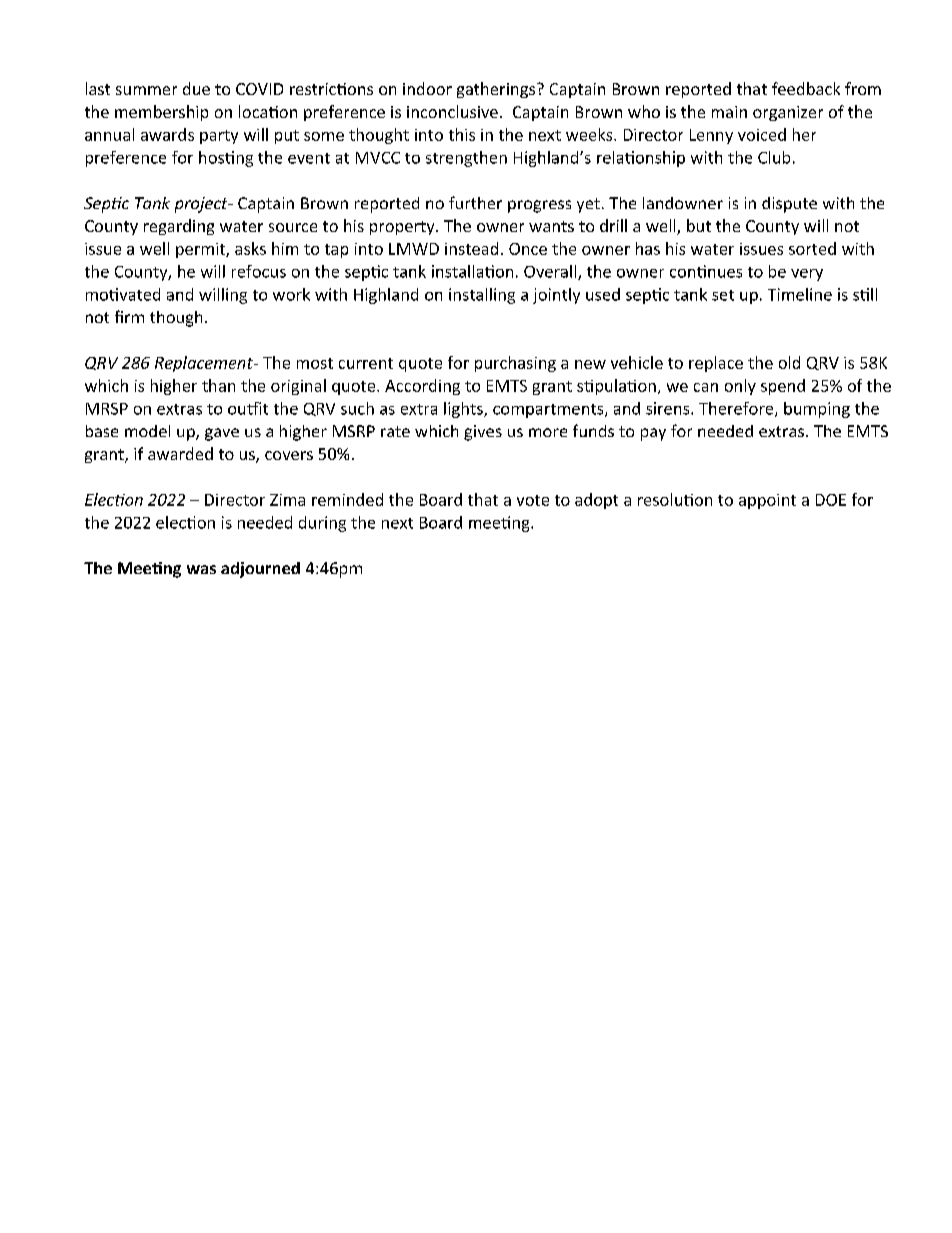 This screenshot has height=1233, width=952. I want to click on was, so click(201, 569).
